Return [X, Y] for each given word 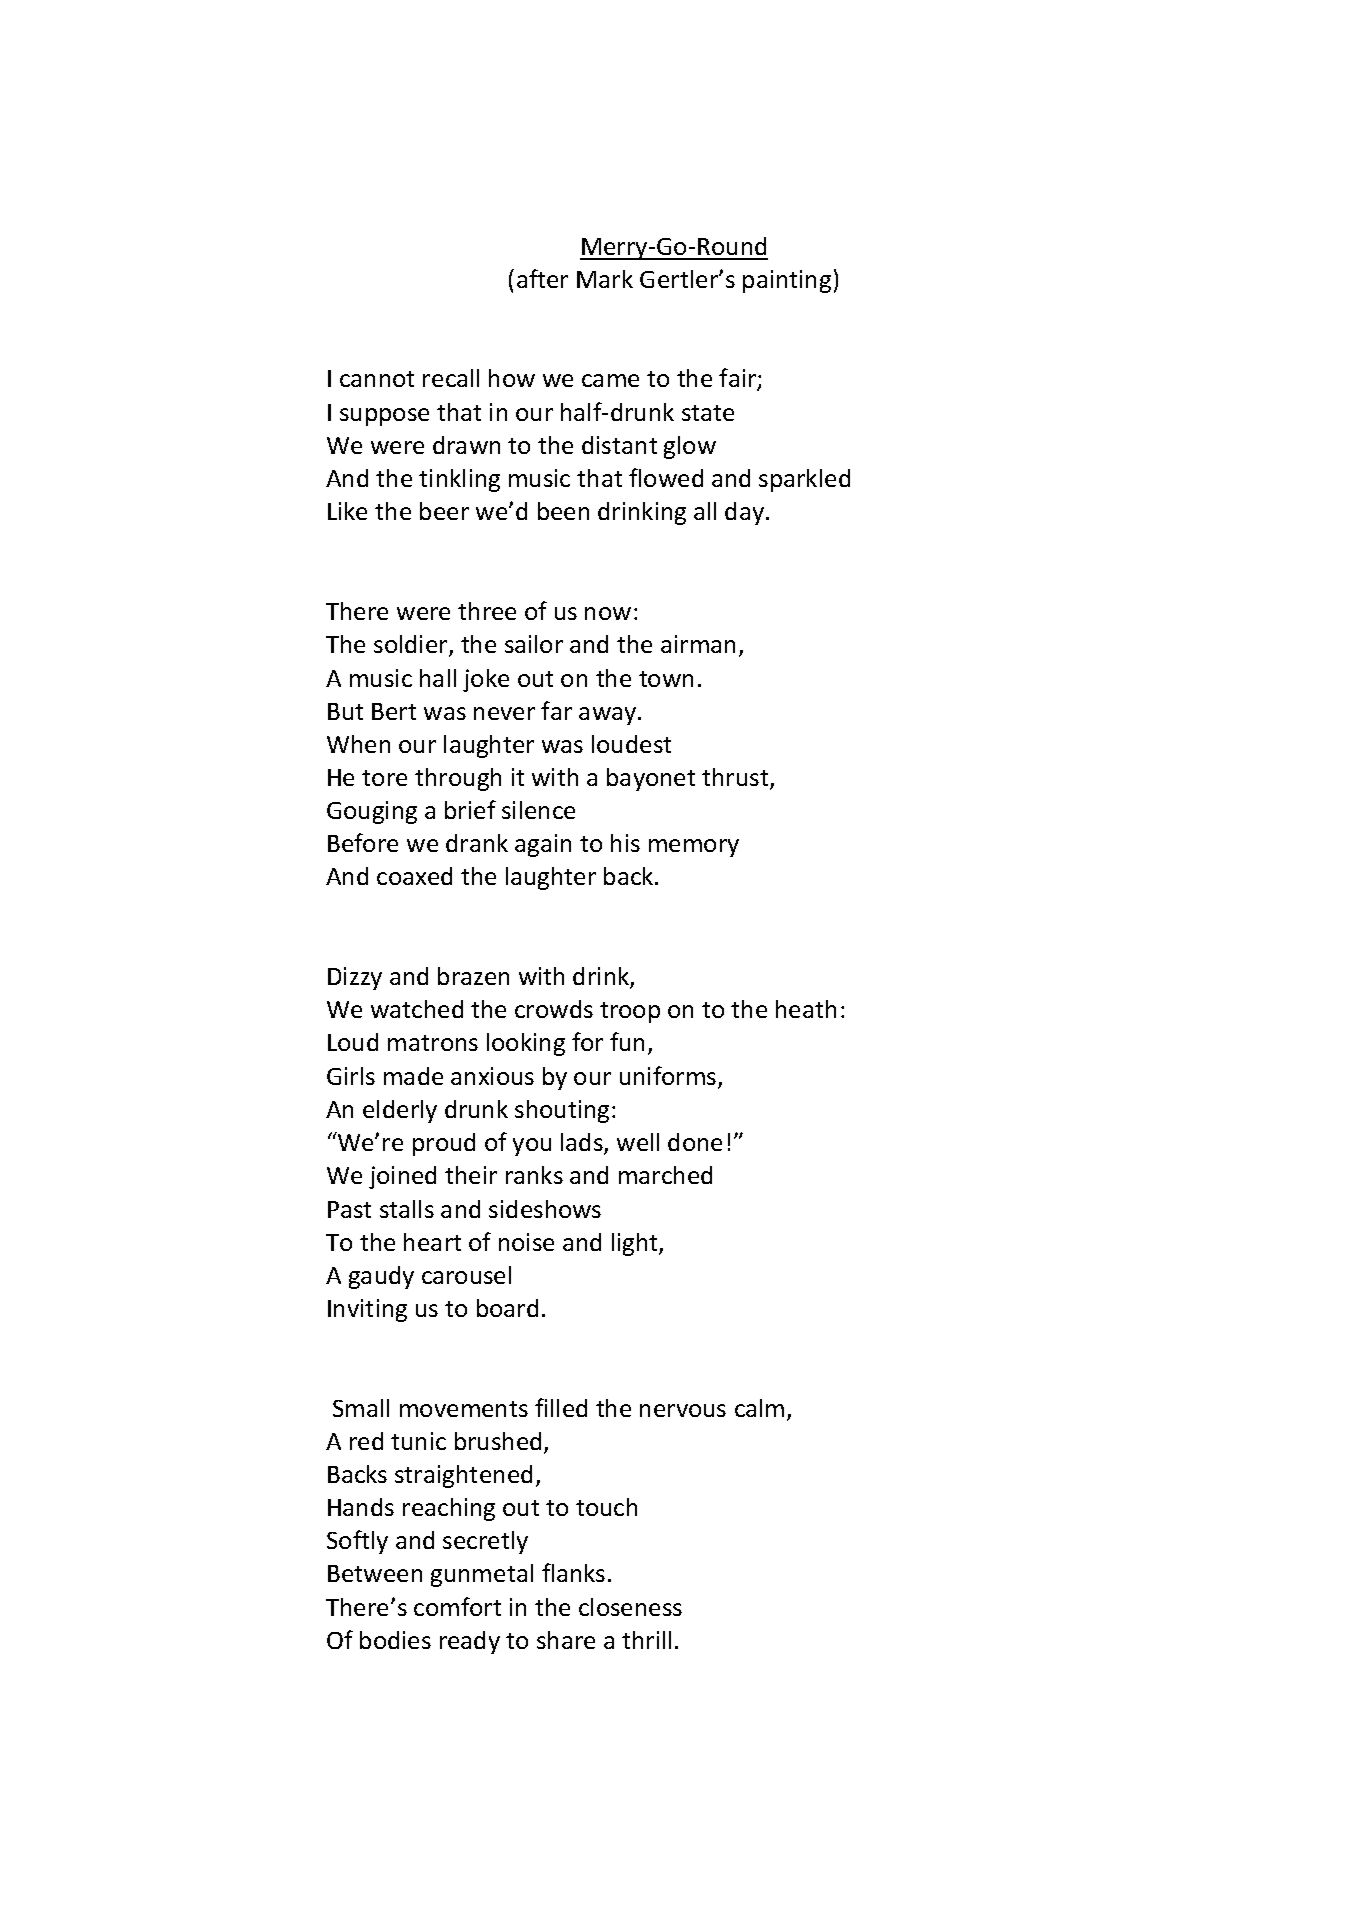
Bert [394, 711]
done [695, 1142]
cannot [377, 379]
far [556, 710]
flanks [573, 1572]
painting [787, 281]
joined [402, 1177]
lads [583, 1143]
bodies [395, 1640]
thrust [736, 778]
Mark [605, 279]
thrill [646, 1640]
